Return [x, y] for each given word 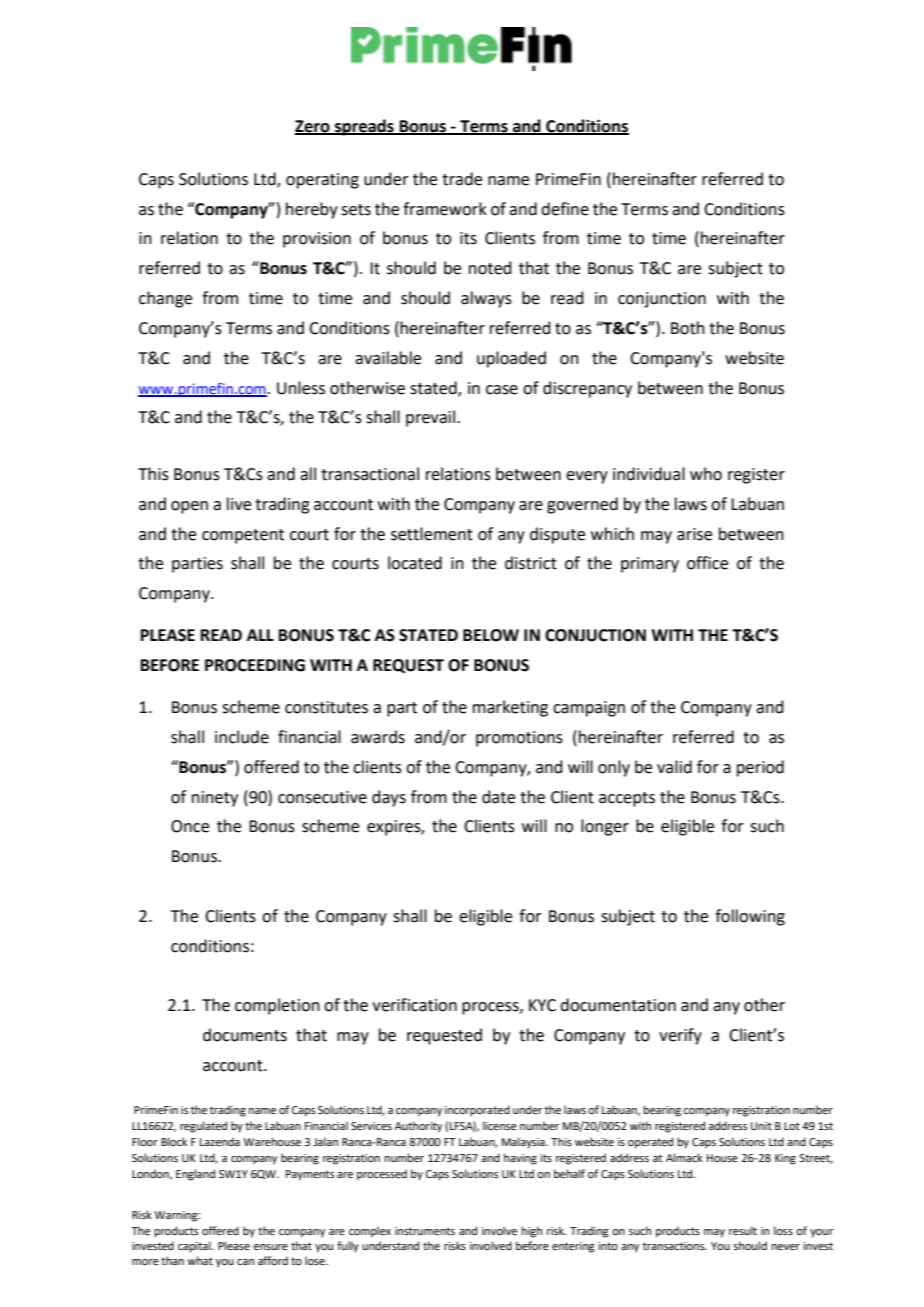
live [239, 504]
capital [195, 1247]
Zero [313, 127]
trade [462, 179]
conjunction [662, 300]
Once [190, 826]
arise [694, 534]
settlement [432, 534]
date [498, 797]
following [750, 917]
